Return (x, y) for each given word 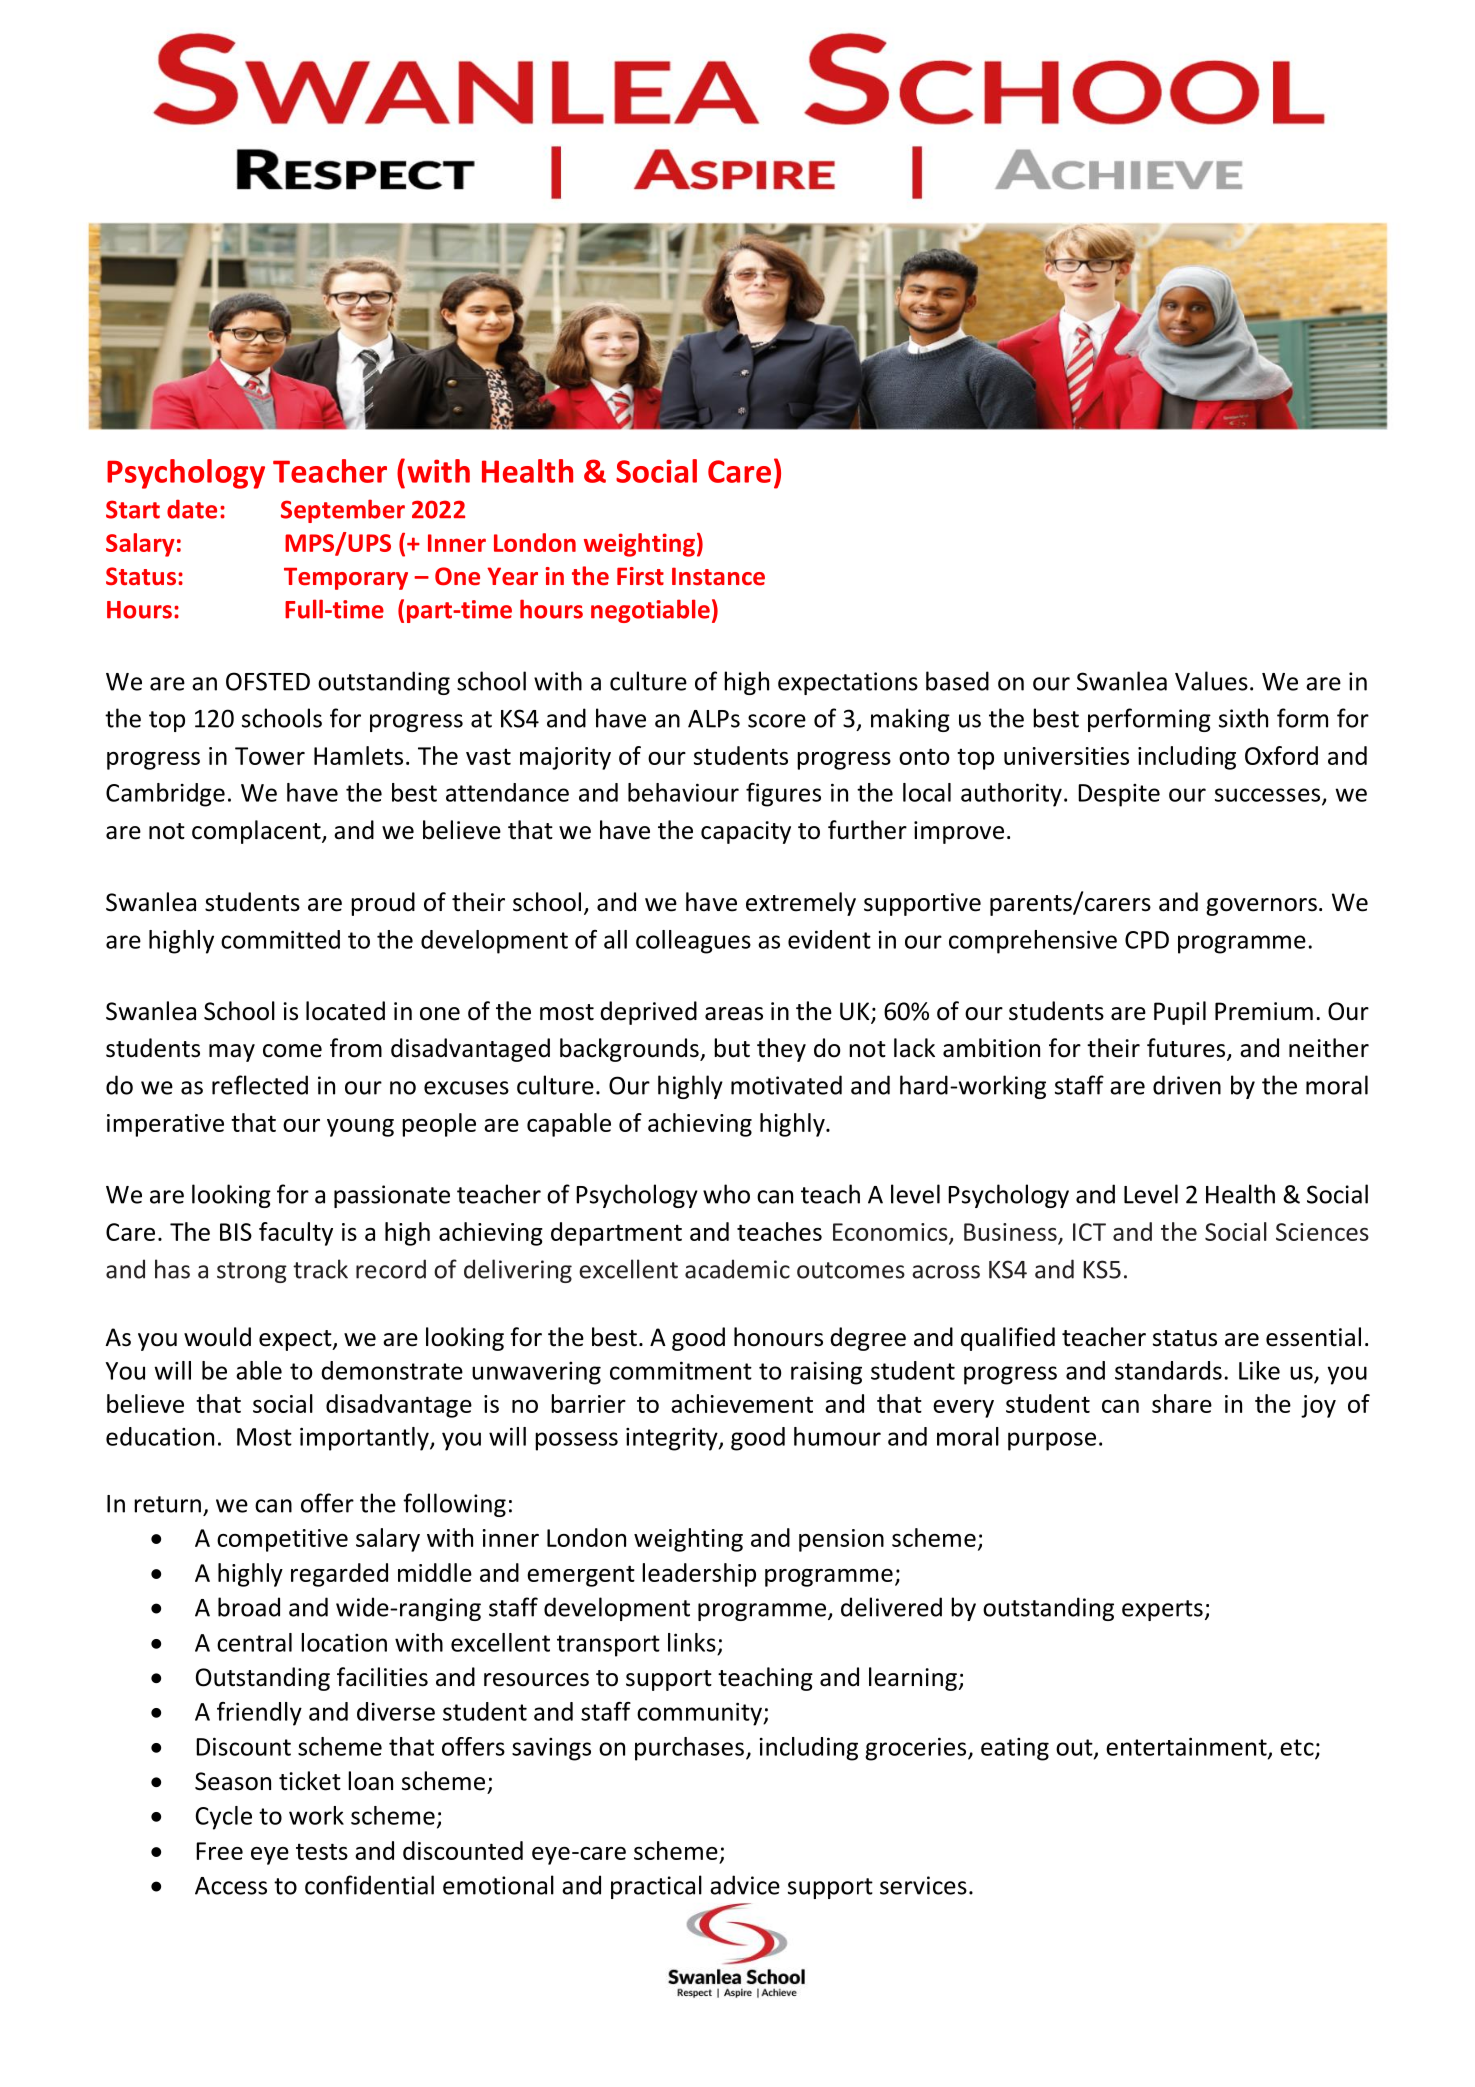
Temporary (346, 579)
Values (1211, 681)
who (726, 1194)
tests (322, 1851)
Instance (718, 576)
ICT (1089, 1232)
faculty (296, 1234)
